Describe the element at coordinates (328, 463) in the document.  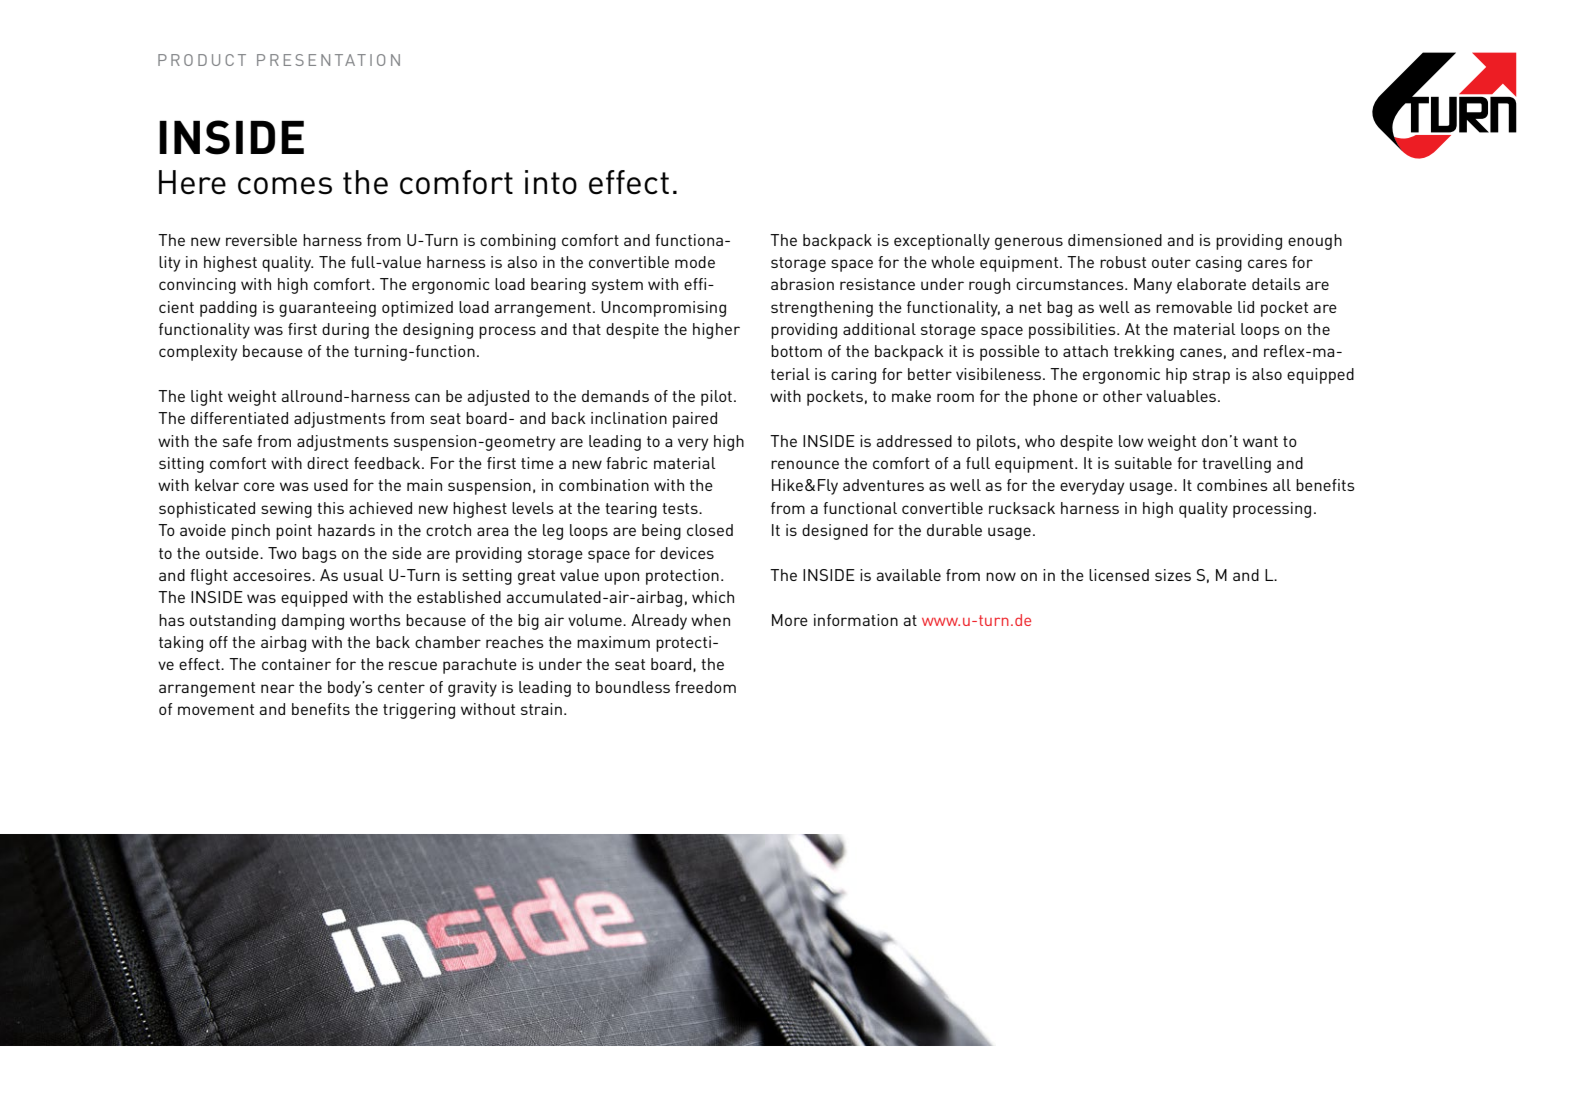
I see `direct` at that location.
